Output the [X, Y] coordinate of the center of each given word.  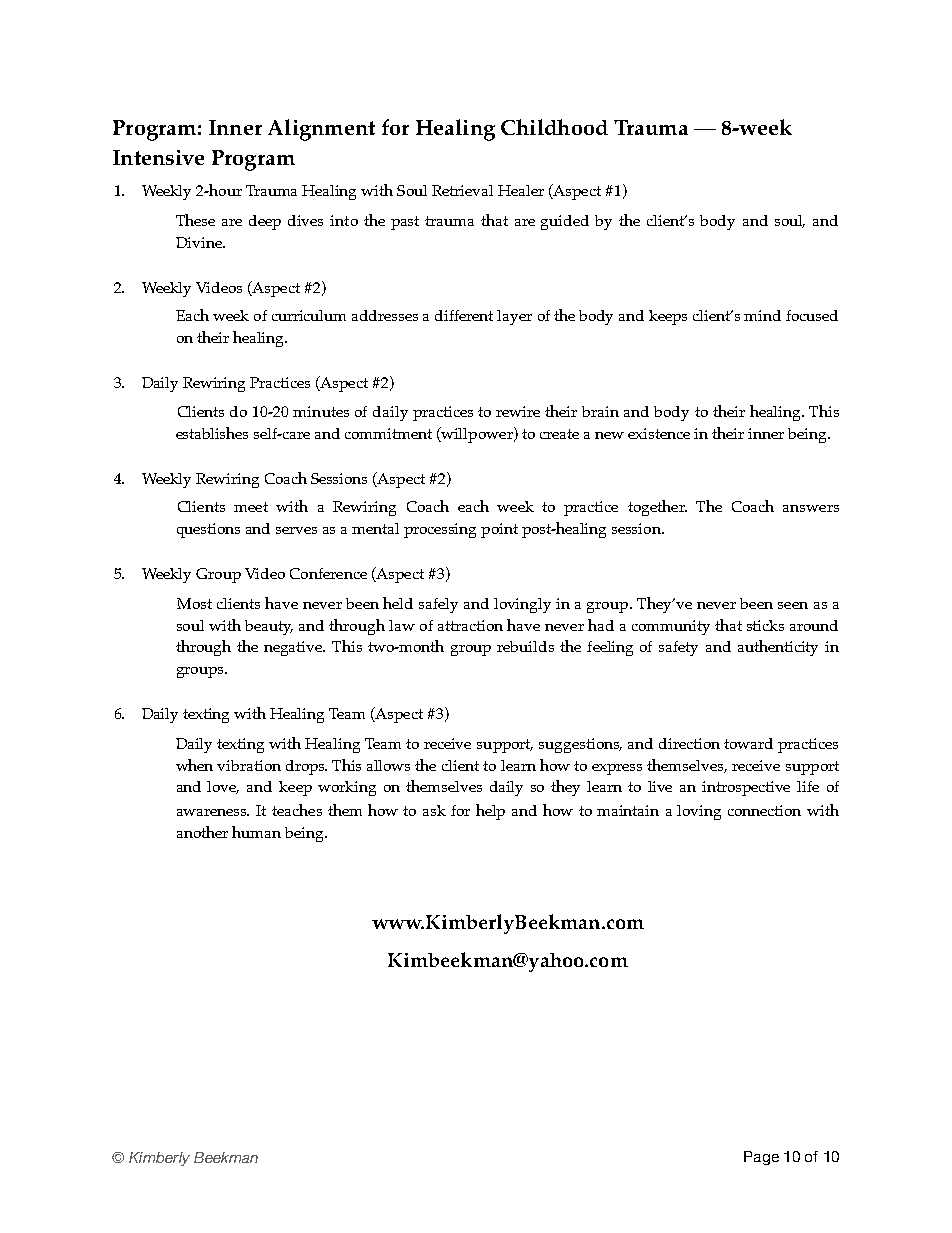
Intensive [158, 157]
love [223, 787]
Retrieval [462, 190]
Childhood [554, 127]
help [490, 812]
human [256, 832]
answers [811, 508]
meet [251, 507]
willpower [477, 435]
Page [761, 1158]
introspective [746, 788]
